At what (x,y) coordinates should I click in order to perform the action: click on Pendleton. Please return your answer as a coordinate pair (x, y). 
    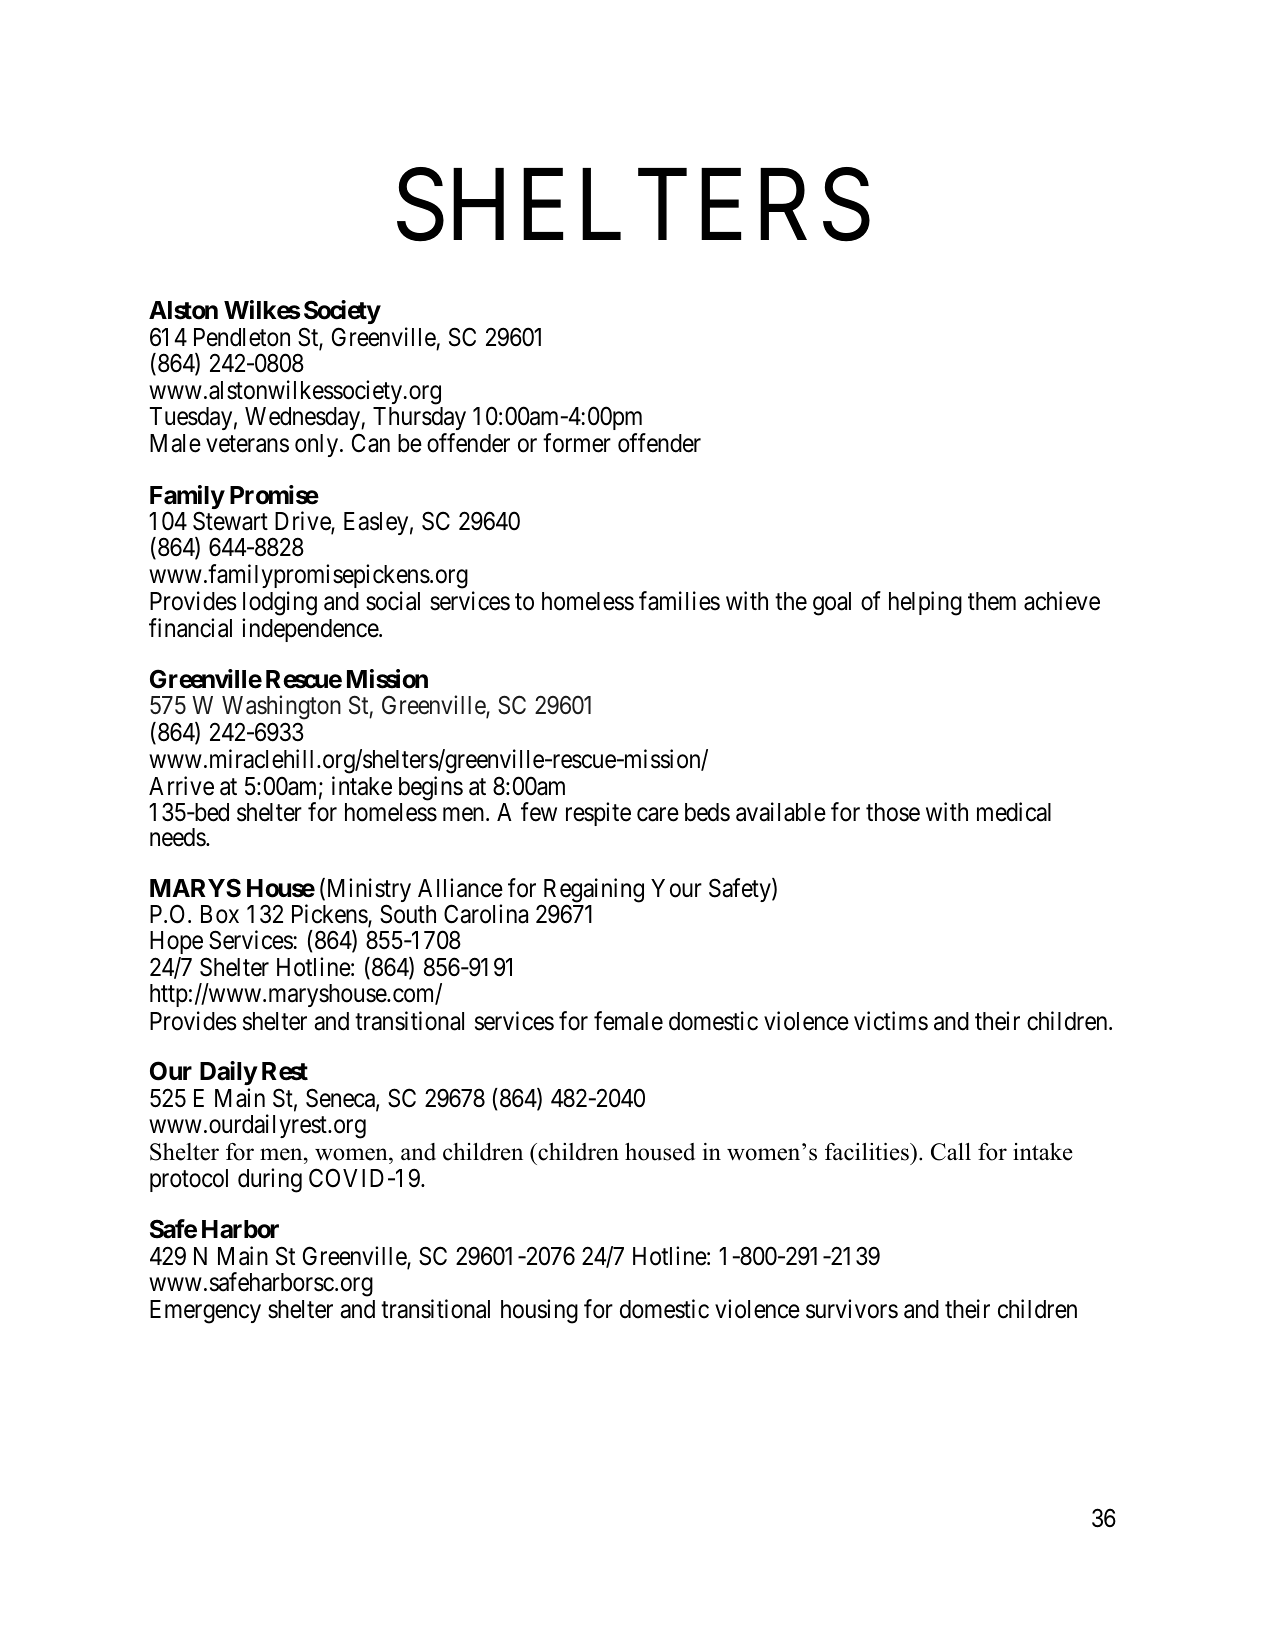
    Looking at the image, I should click on (242, 337).
